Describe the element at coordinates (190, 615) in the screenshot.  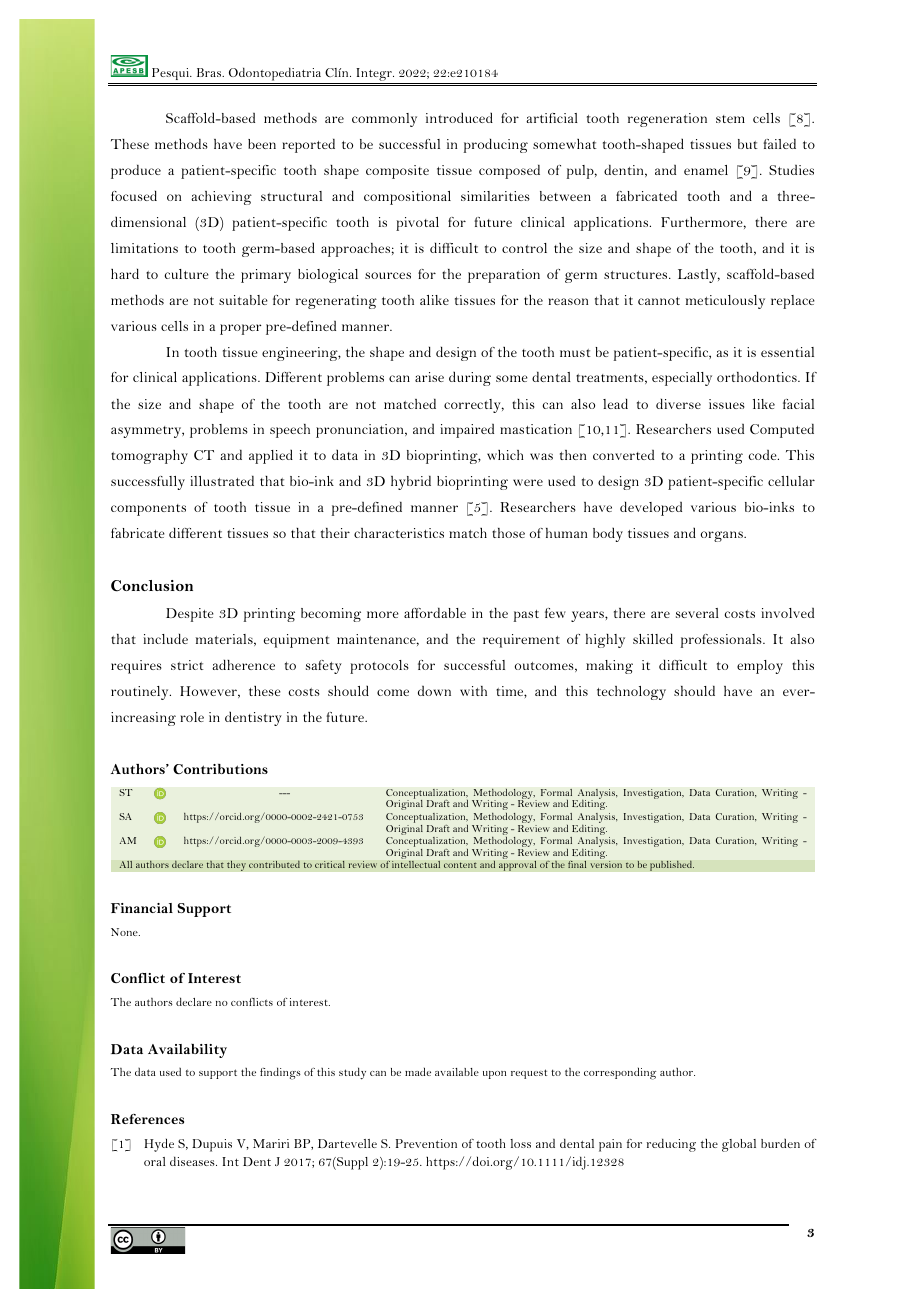
I see `Despite` at that location.
